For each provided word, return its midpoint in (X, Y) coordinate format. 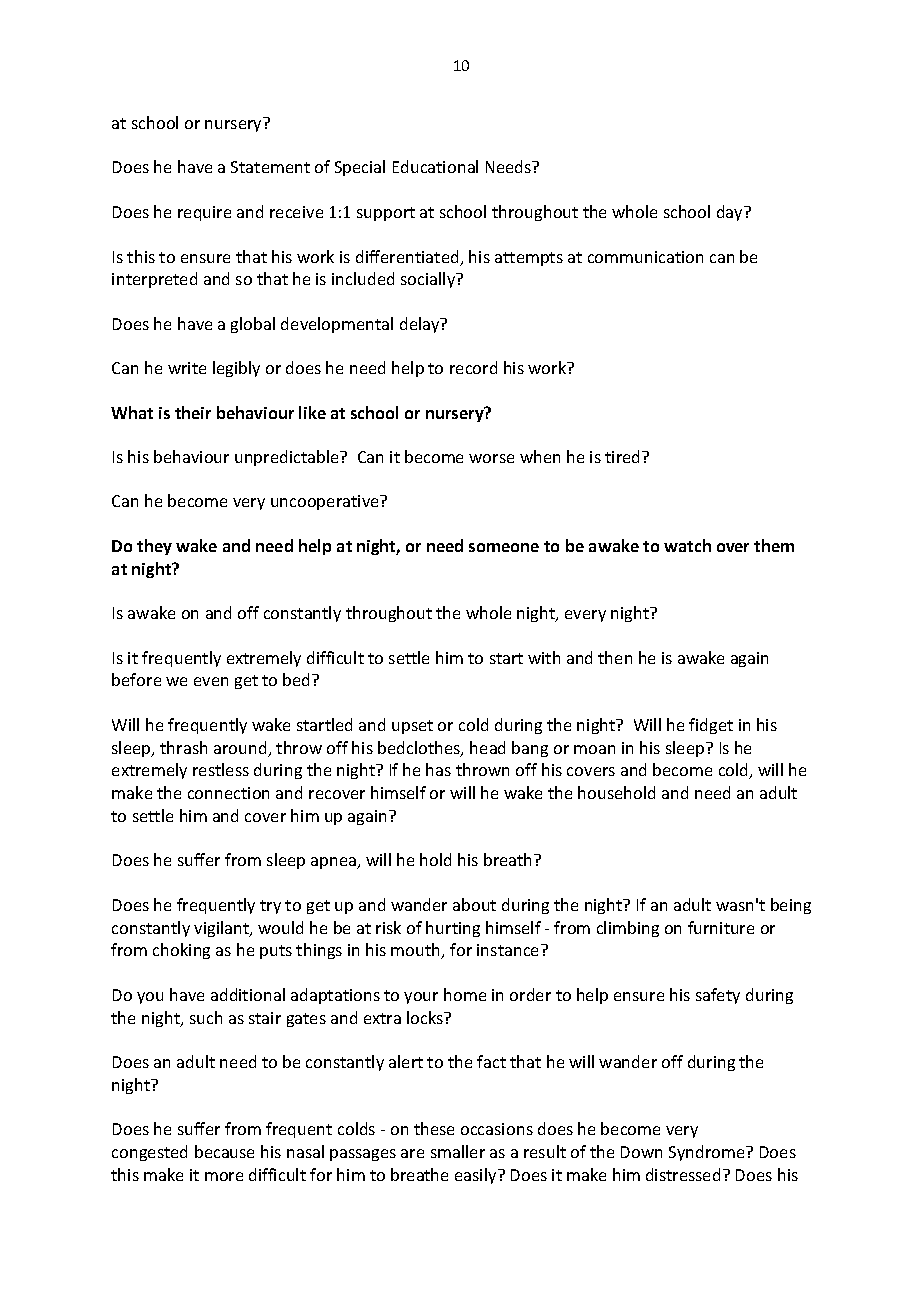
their (193, 412)
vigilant (223, 929)
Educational (435, 166)
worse (491, 458)
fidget (711, 726)
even (211, 681)
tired (622, 456)
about (474, 904)
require (204, 213)
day (731, 213)
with (544, 657)
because (224, 1151)
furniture (721, 927)
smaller (458, 1151)
